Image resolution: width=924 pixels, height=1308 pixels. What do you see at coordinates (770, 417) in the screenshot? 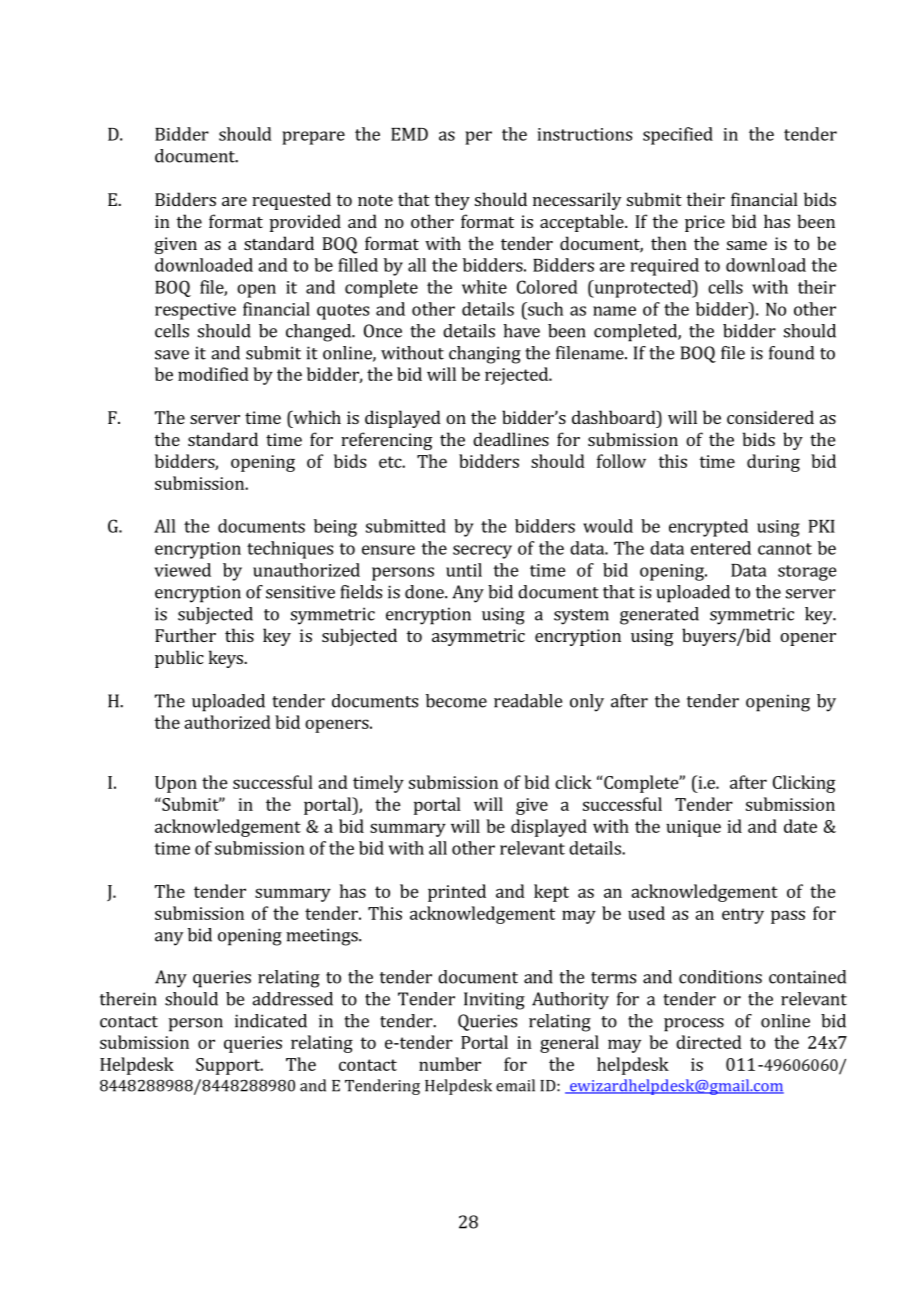
I see `considered` at bounding box center [770, 417].
